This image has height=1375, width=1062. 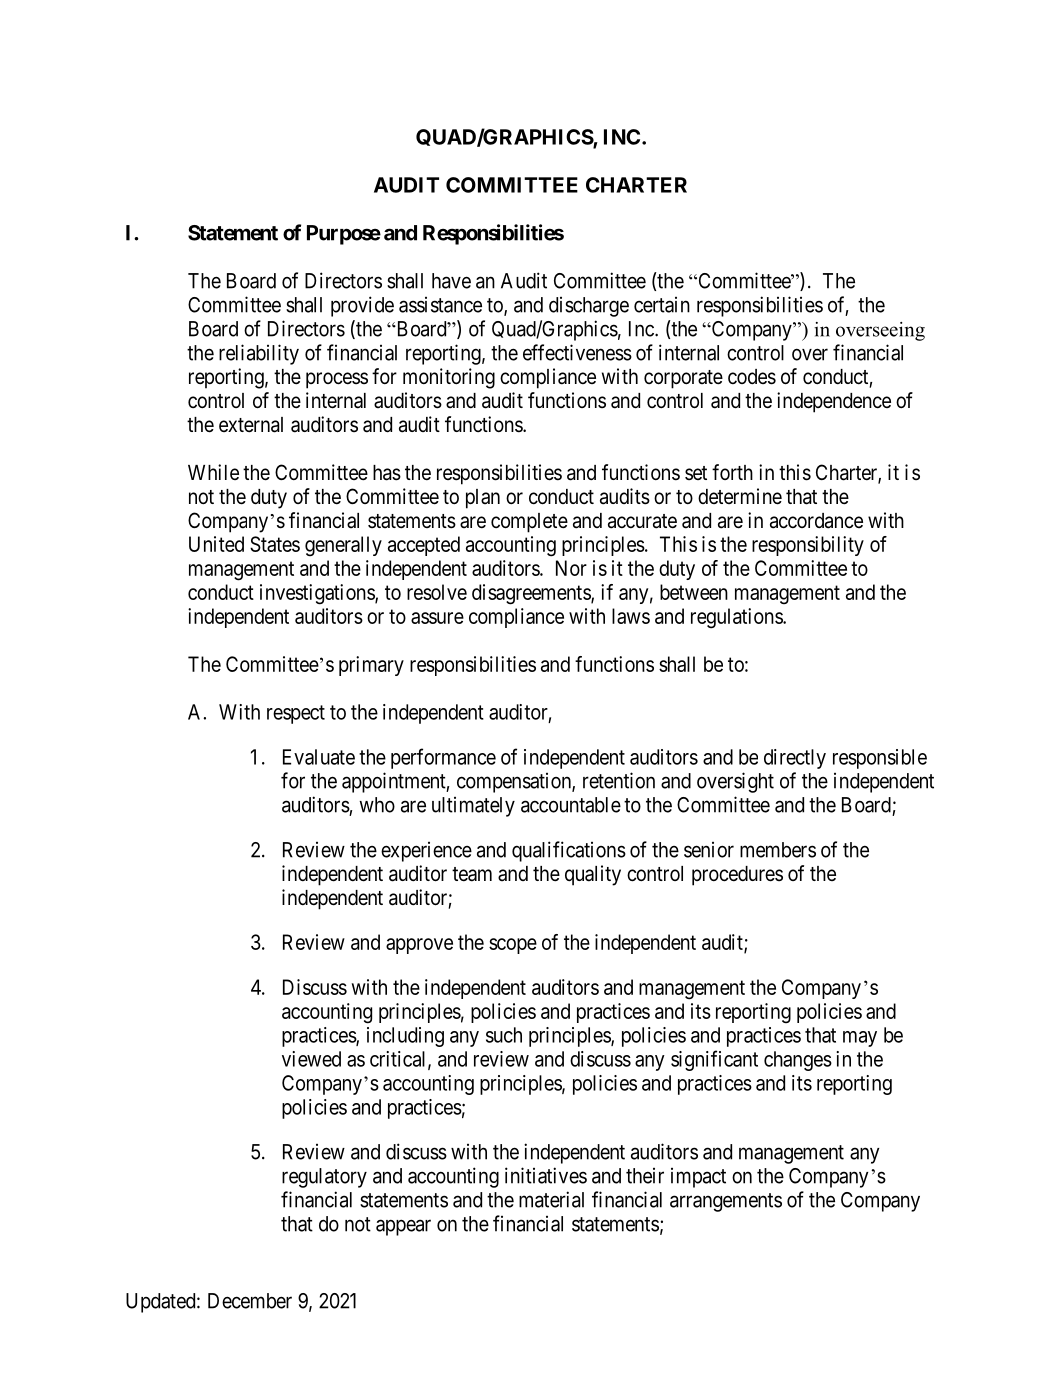 I want to click on directly, so click(x=795, y=759).
